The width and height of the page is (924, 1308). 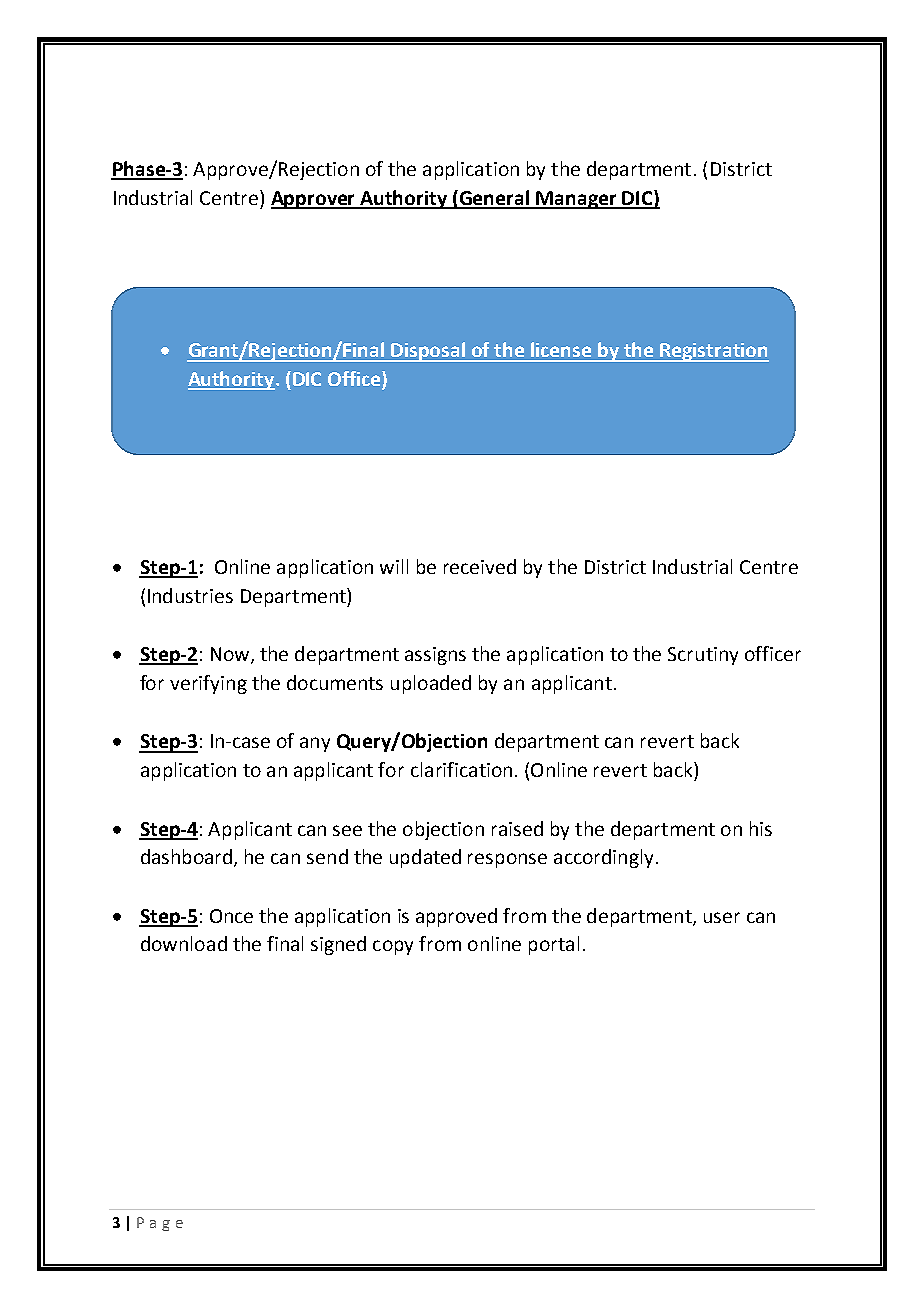 What do you see at coordinates (576, 200) in the page?
I see `Manager` at bounding box center [576, 200].
